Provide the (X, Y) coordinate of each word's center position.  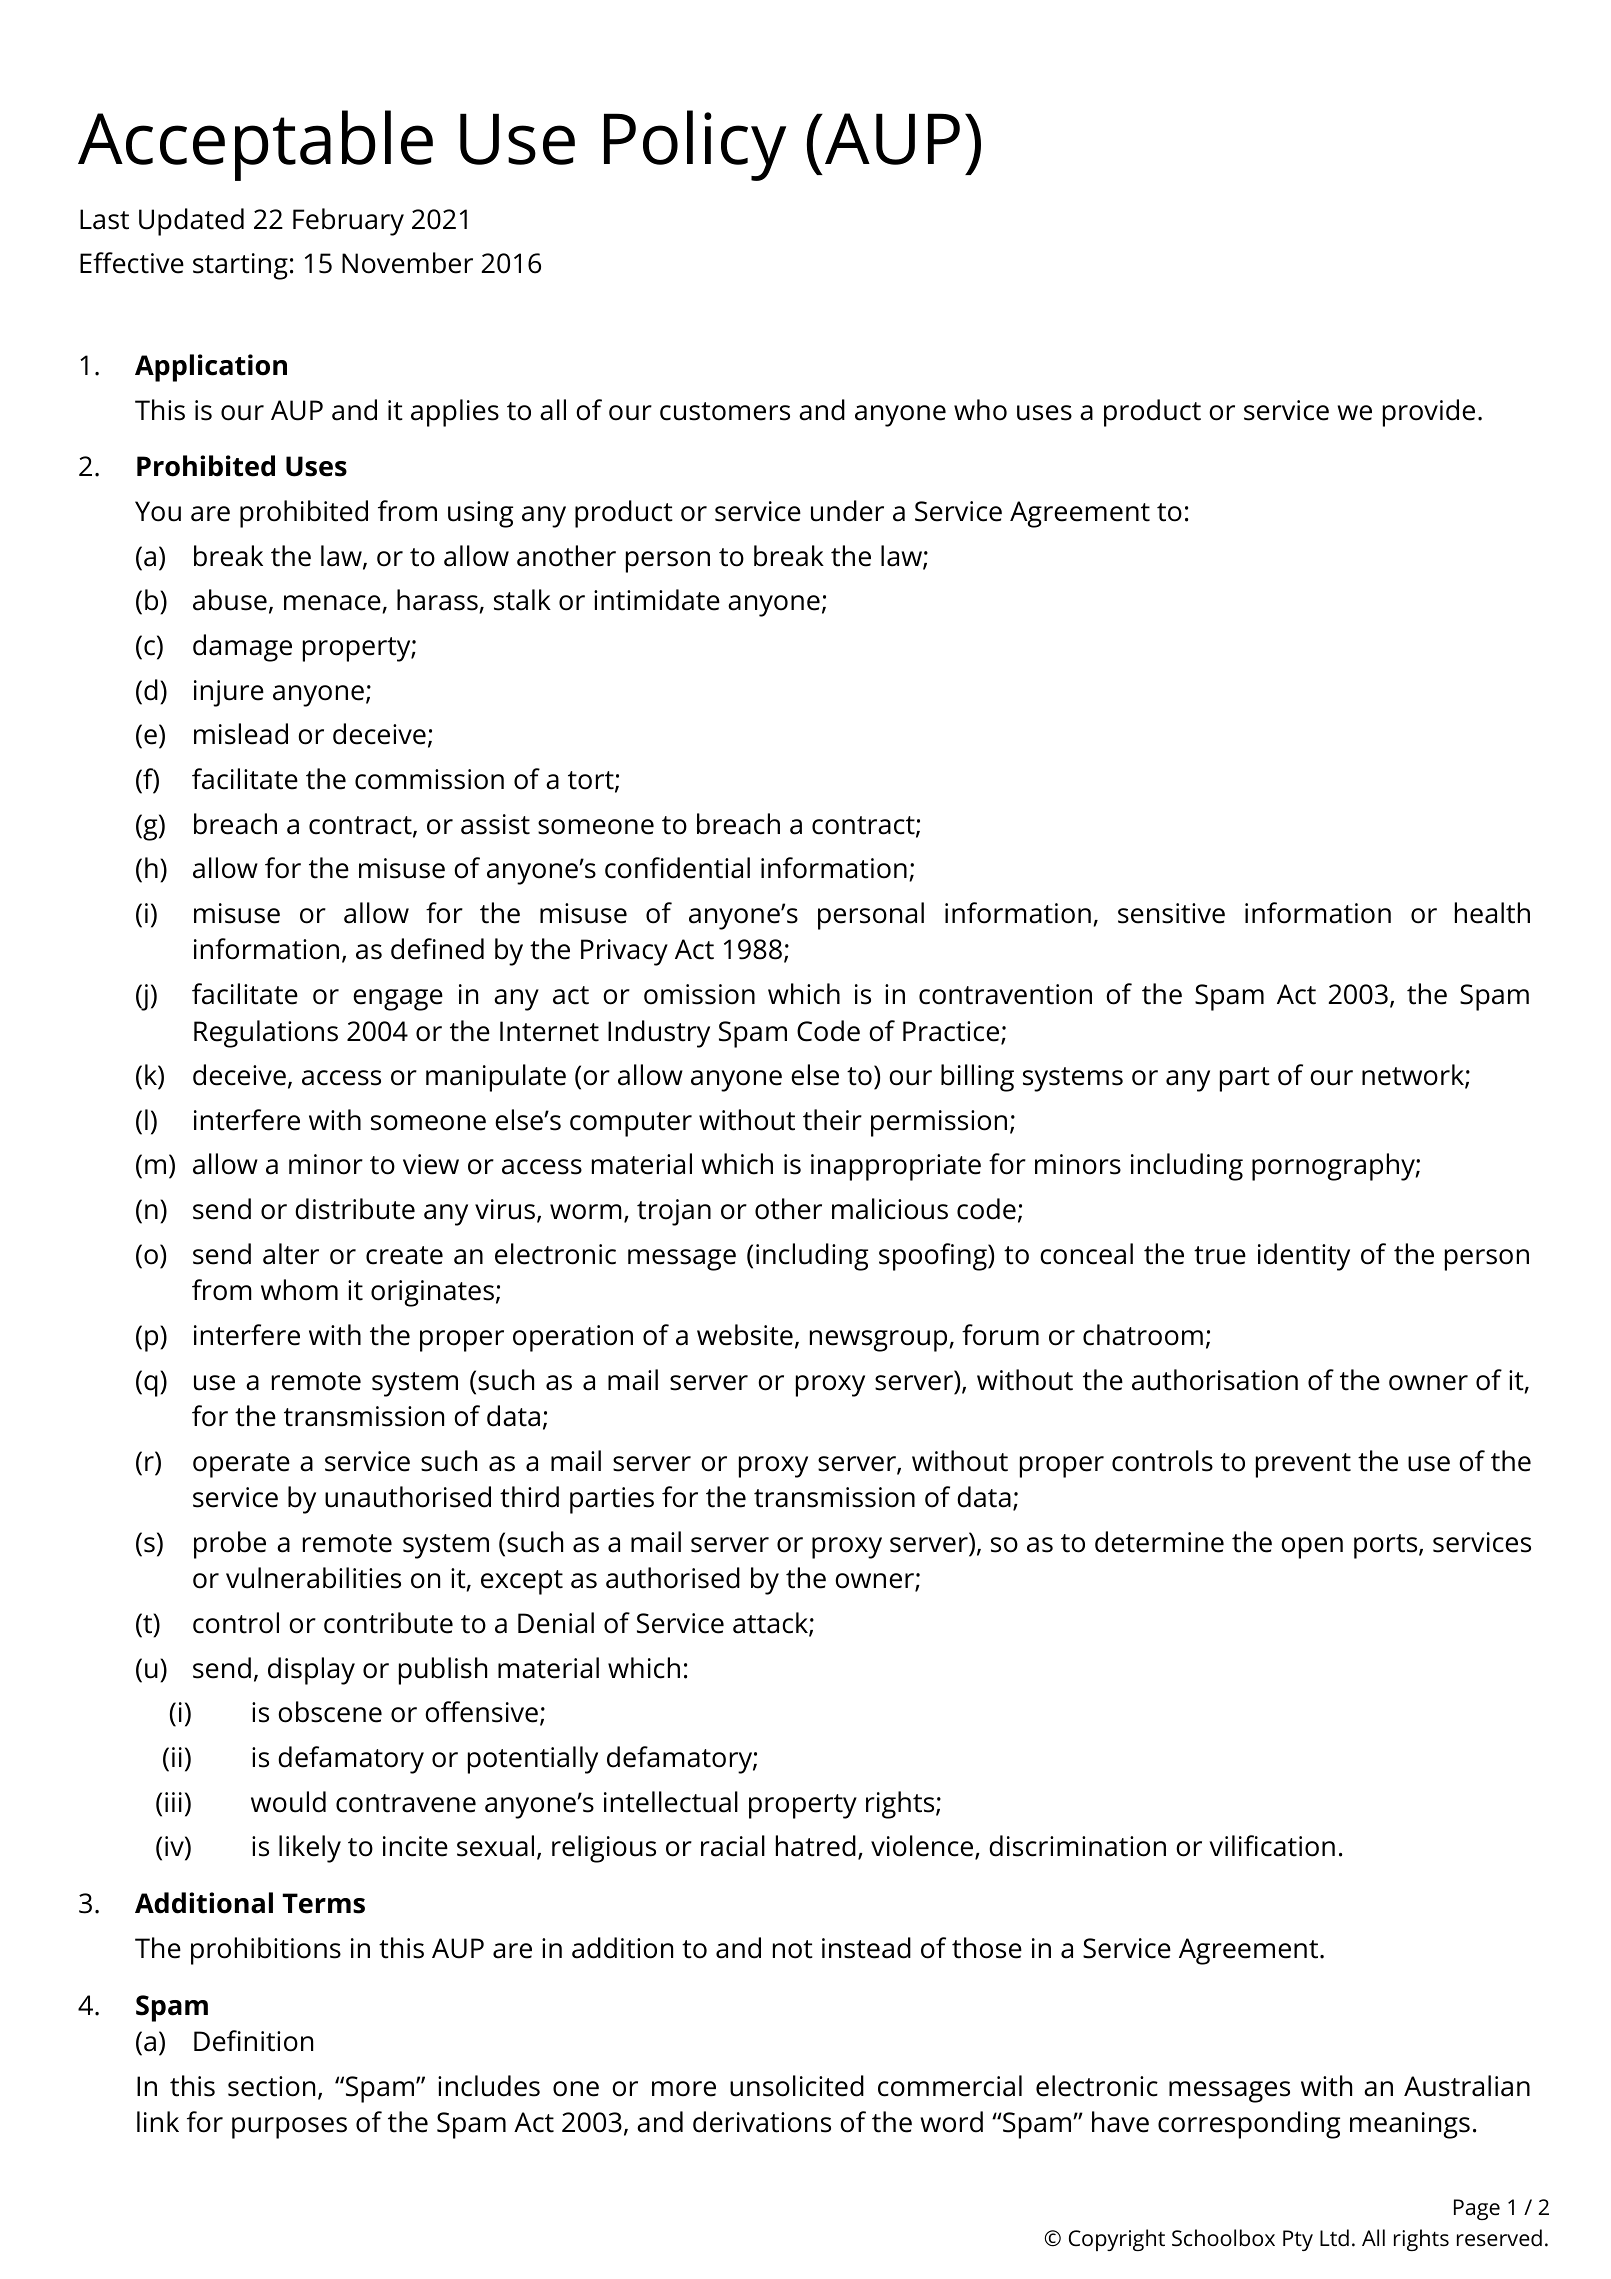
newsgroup (878, 1341)
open (1312, 1548)
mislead (241, 734)
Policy (695, 145)
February (348, 222)
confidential (677, 868)
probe (230, 1545)
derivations (762, 2122)
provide (1429, 413)
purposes (289, 2128)
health (1492, 913)
